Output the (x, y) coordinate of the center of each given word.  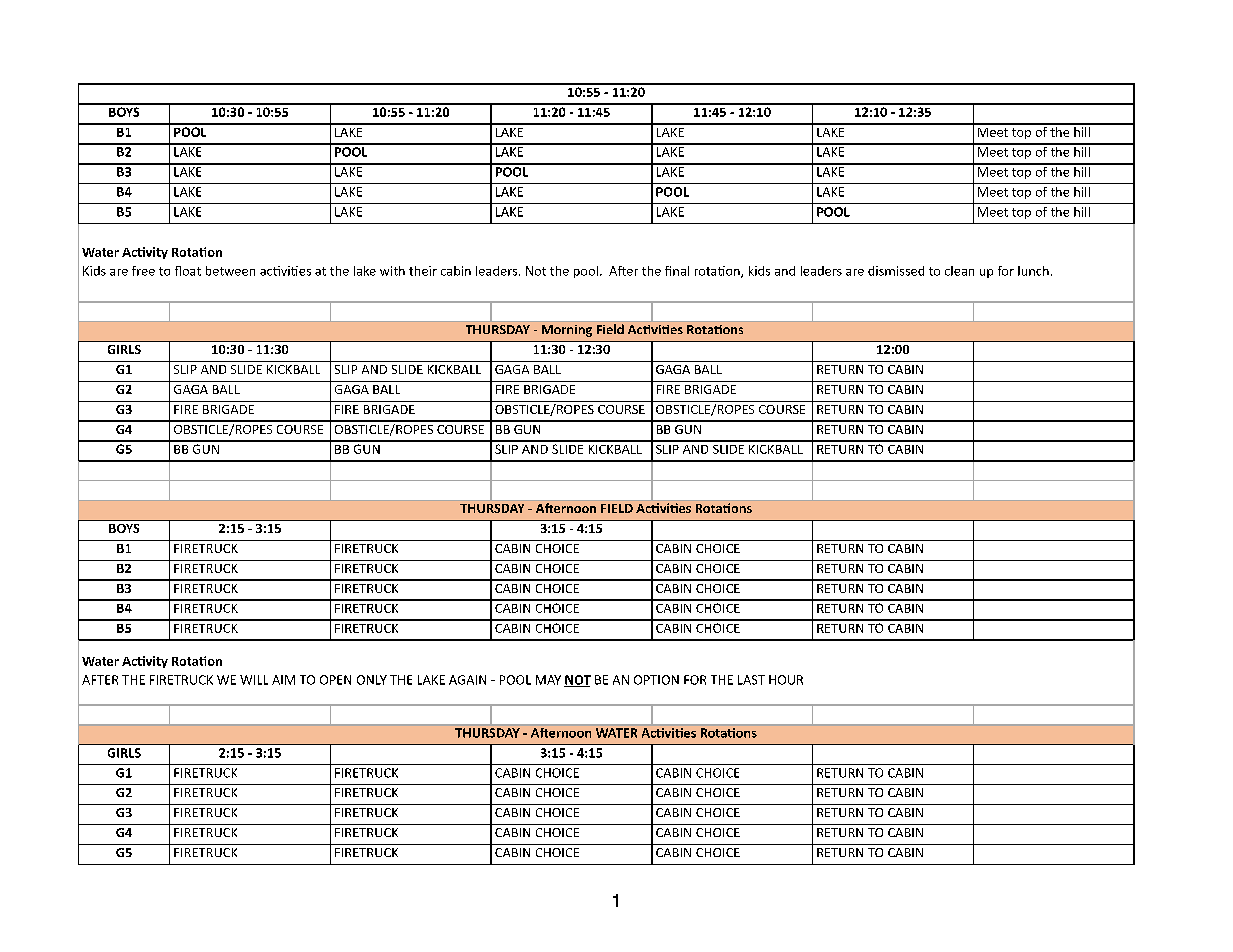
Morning (567, 331)
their (423, 271)
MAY (548, 680)
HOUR (786, 680)
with (392, 271)
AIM (283, 680)
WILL (254, 680)
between (230, 271)
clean (959, 271)
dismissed (896, 271)
